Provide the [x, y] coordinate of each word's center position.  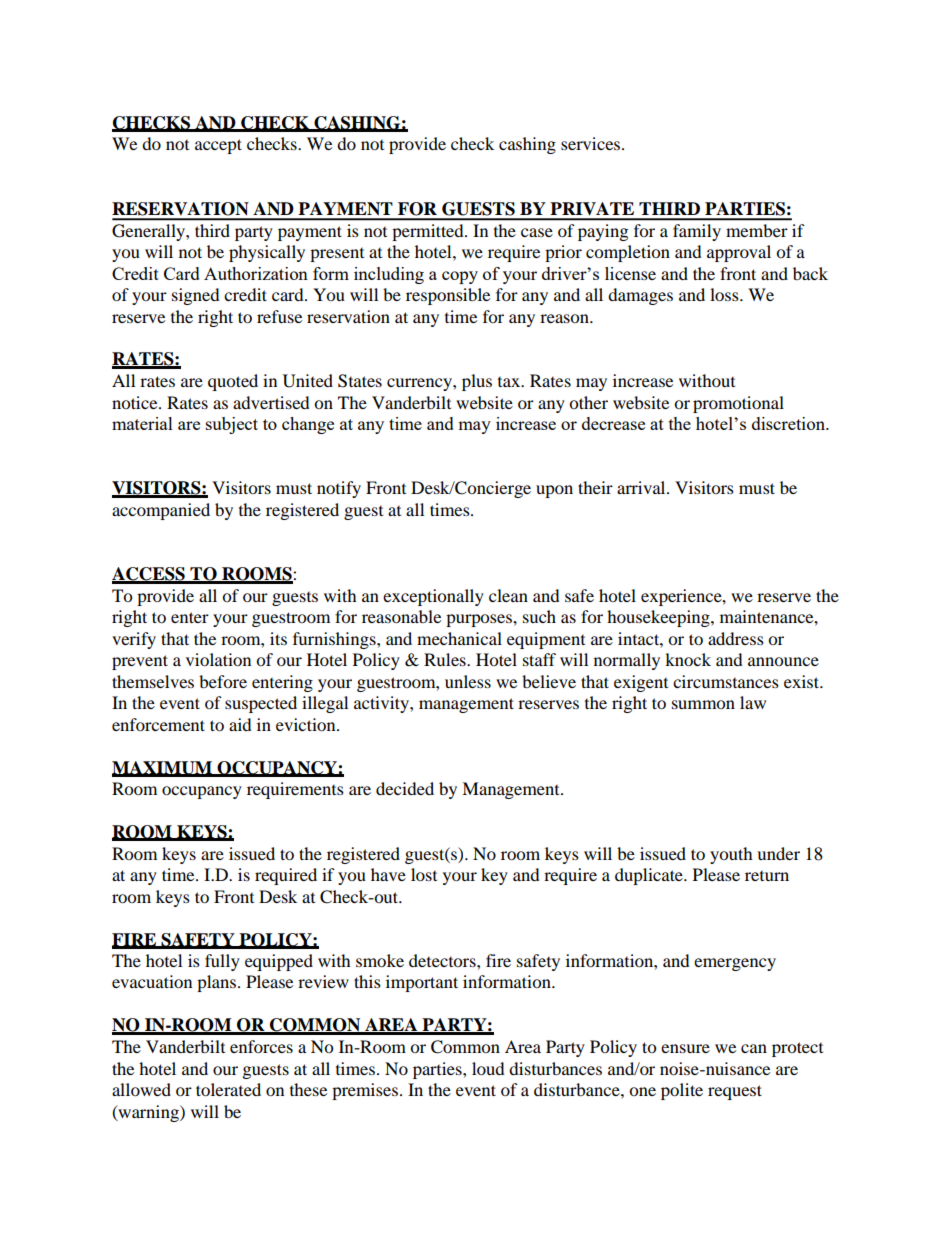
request [735, 1092]
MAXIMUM [163, 768]
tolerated [228, 1089]
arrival [642, 487]
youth [731, 855]
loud [488, 1068]
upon [554, 491]
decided [405, 788]
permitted [429, 232]
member [757, 230]
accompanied [161, 511]
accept [218, 146]
